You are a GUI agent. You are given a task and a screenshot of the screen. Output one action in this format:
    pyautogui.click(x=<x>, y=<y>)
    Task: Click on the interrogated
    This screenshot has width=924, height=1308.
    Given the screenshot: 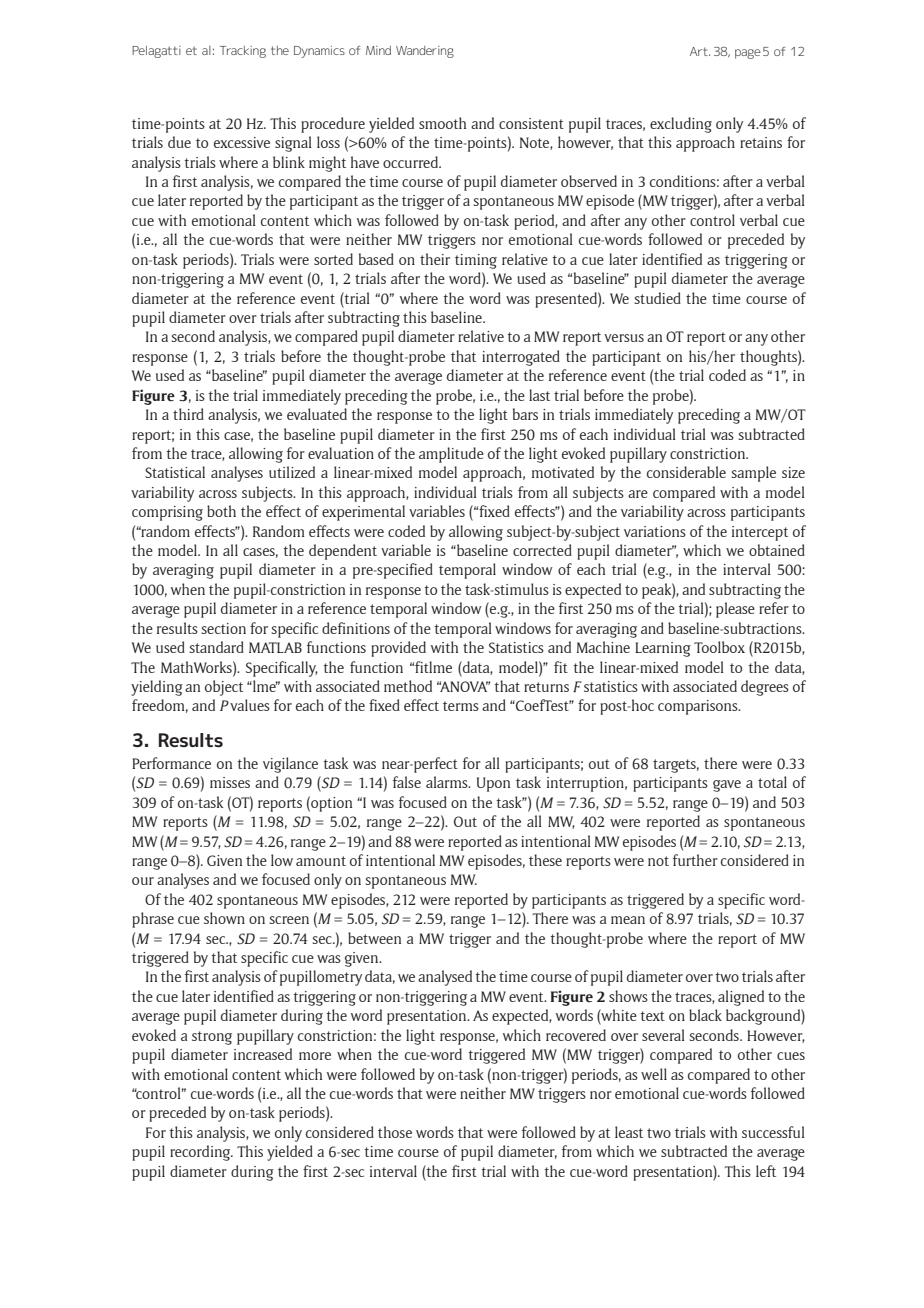 What is the action you would take?
    pyautogui.click(x=521, y=358)
